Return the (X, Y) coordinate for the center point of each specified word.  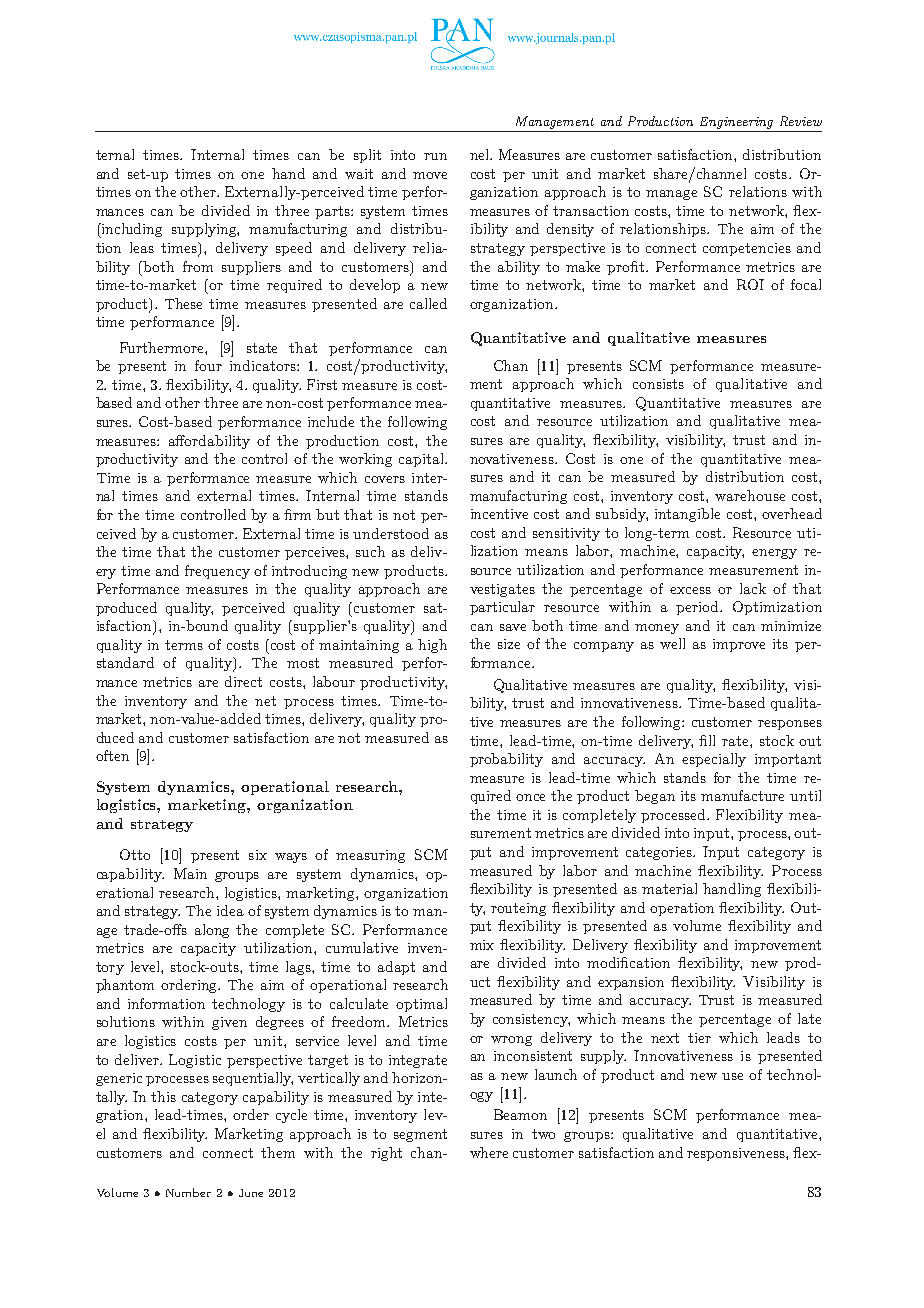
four (208, 365)
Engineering (736, 123)
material (669, 888)
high (432, 646)
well (672, 643)
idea (230, 910)
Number (188, 1192)
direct (243, 681)
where (489, 1152)
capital (422, 460)
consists (658, 384)
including (131, 230)
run (435, 156)
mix (482, 945)
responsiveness (737, 1154)
